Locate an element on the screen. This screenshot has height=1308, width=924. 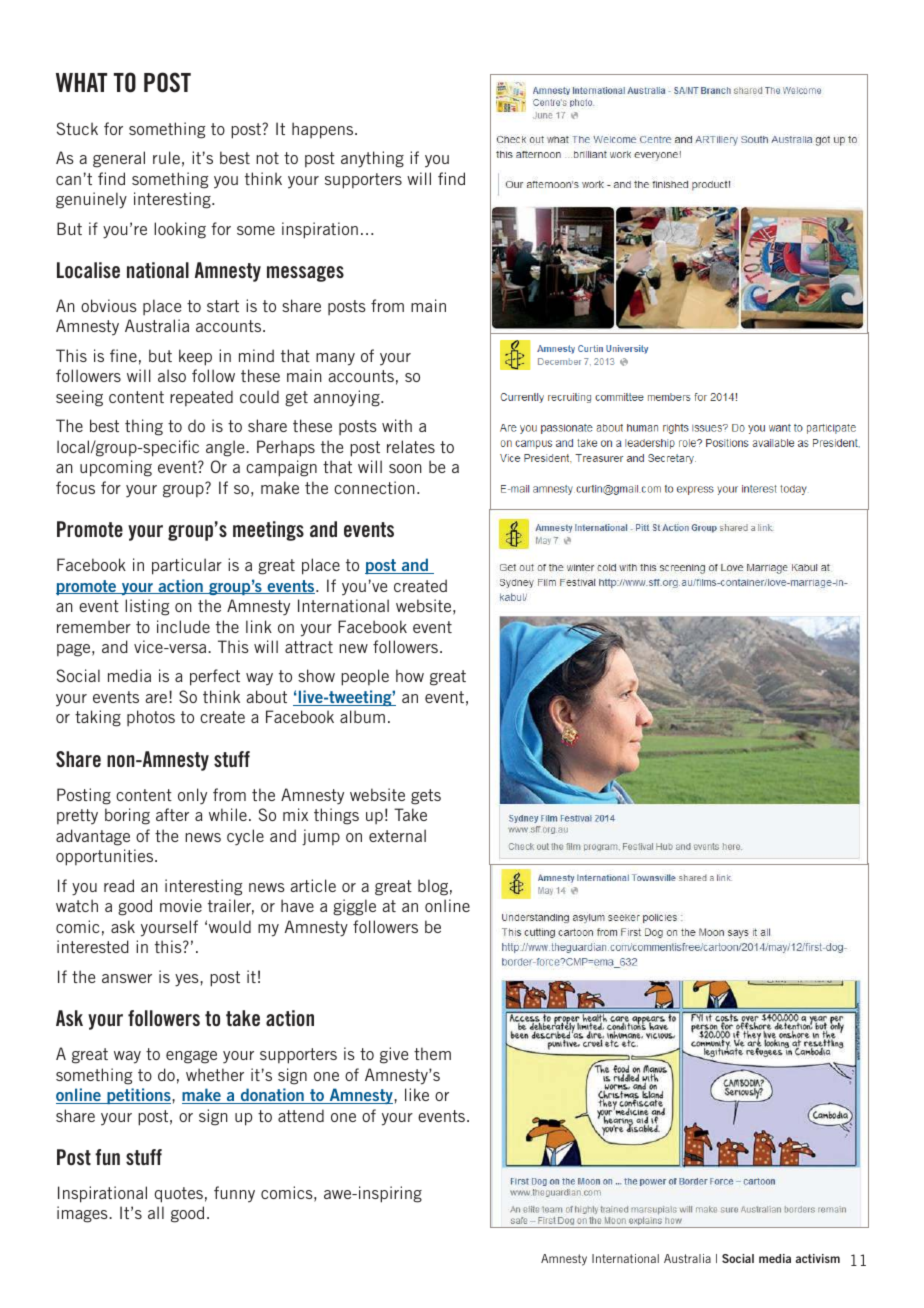
like is located at coordinates (417, 1094).
